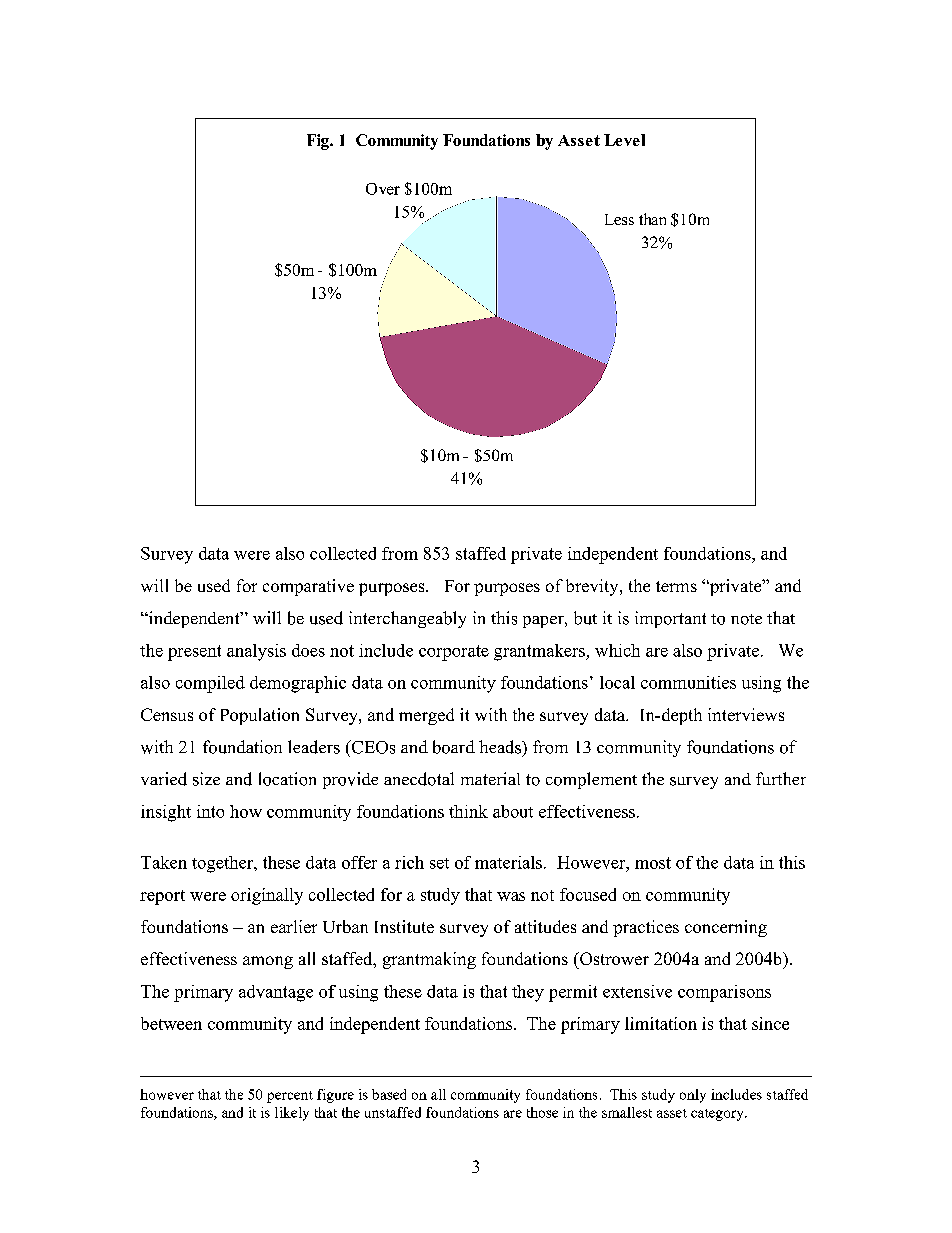 The height and width of the image is (1233, 952). Describe the element at coordinates (454, 653) in the image. I see `corporate` at that location.
